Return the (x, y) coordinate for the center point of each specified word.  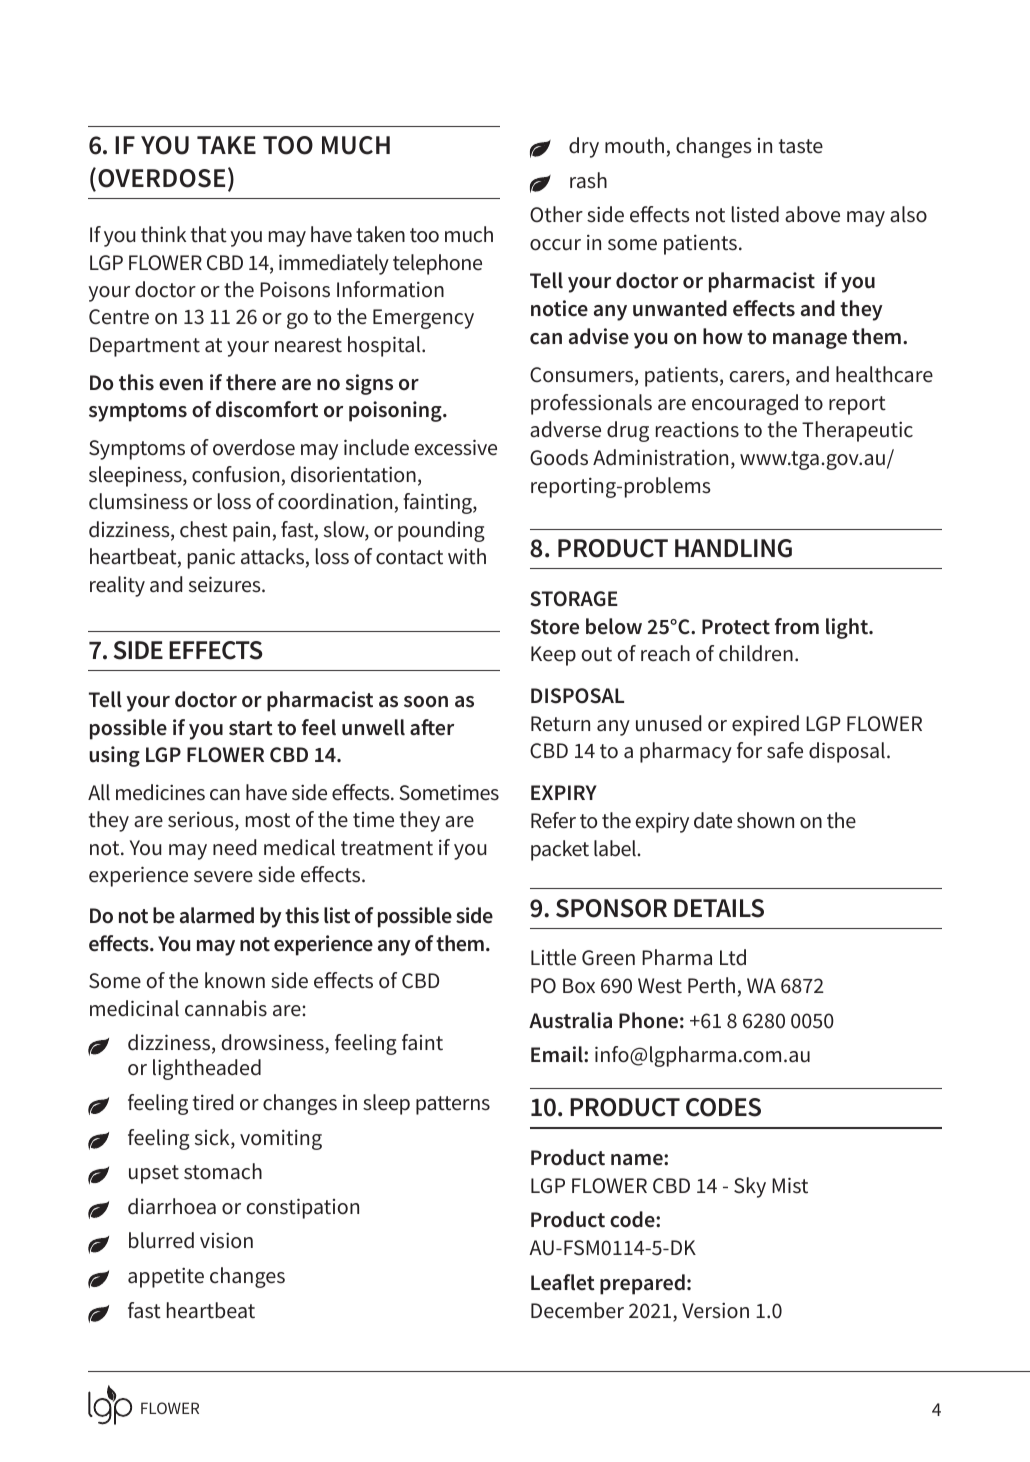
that (209, 234)
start (251, 728)
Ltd (733, 957)
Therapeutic (857, 431)
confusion (235, 474)
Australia (570, 1020)
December (577, 1310)
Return (560, 724)
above (812, 214)
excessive (456, 447)
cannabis (226, 1008)
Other (556, 214)
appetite (166, 1277)
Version (715, 1310)
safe (785, 750)
